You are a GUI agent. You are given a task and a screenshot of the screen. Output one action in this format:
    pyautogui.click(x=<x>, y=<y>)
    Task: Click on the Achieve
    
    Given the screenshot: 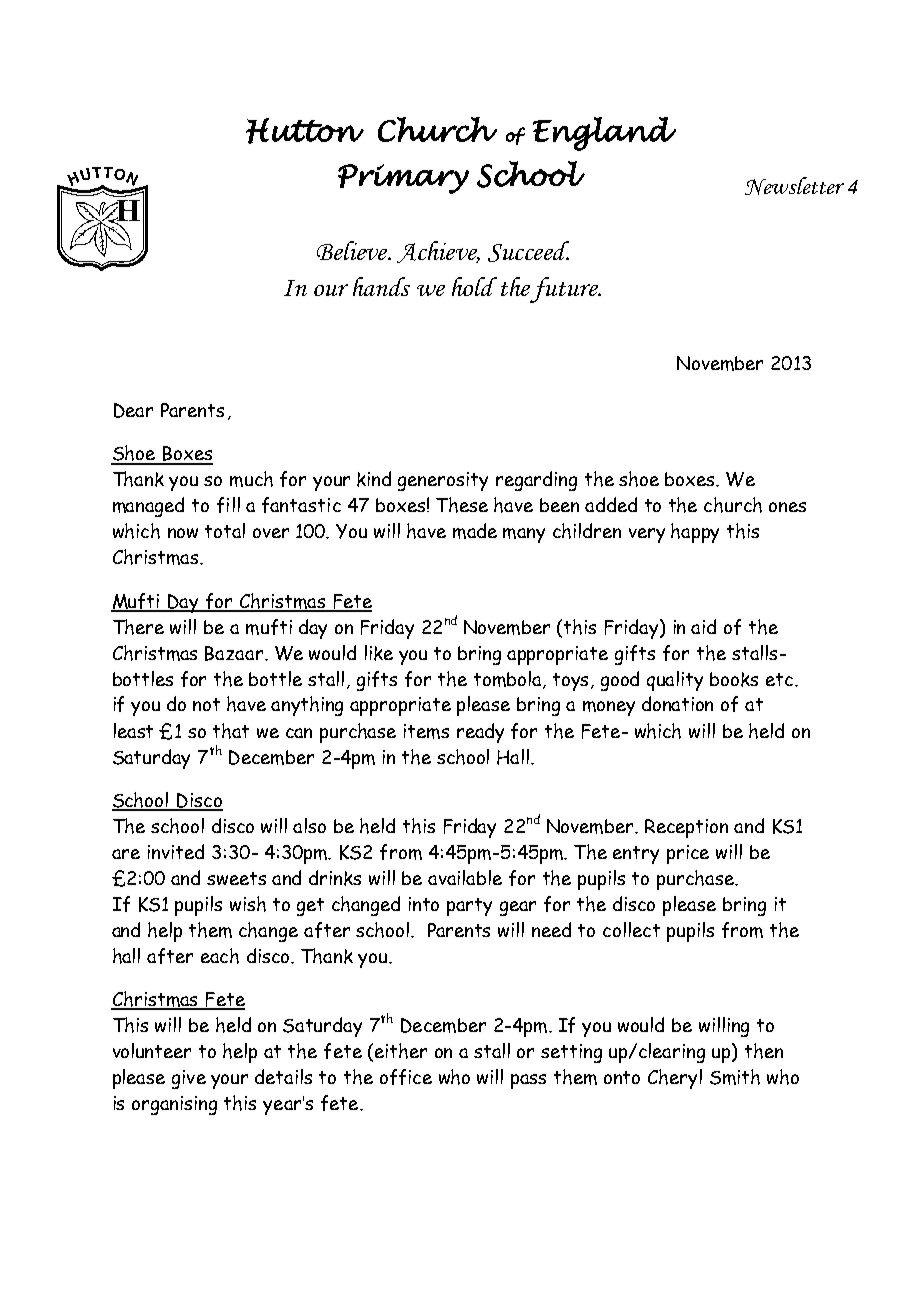 What is the action you would take?
    pyautogui.click(x=438, y=252)
